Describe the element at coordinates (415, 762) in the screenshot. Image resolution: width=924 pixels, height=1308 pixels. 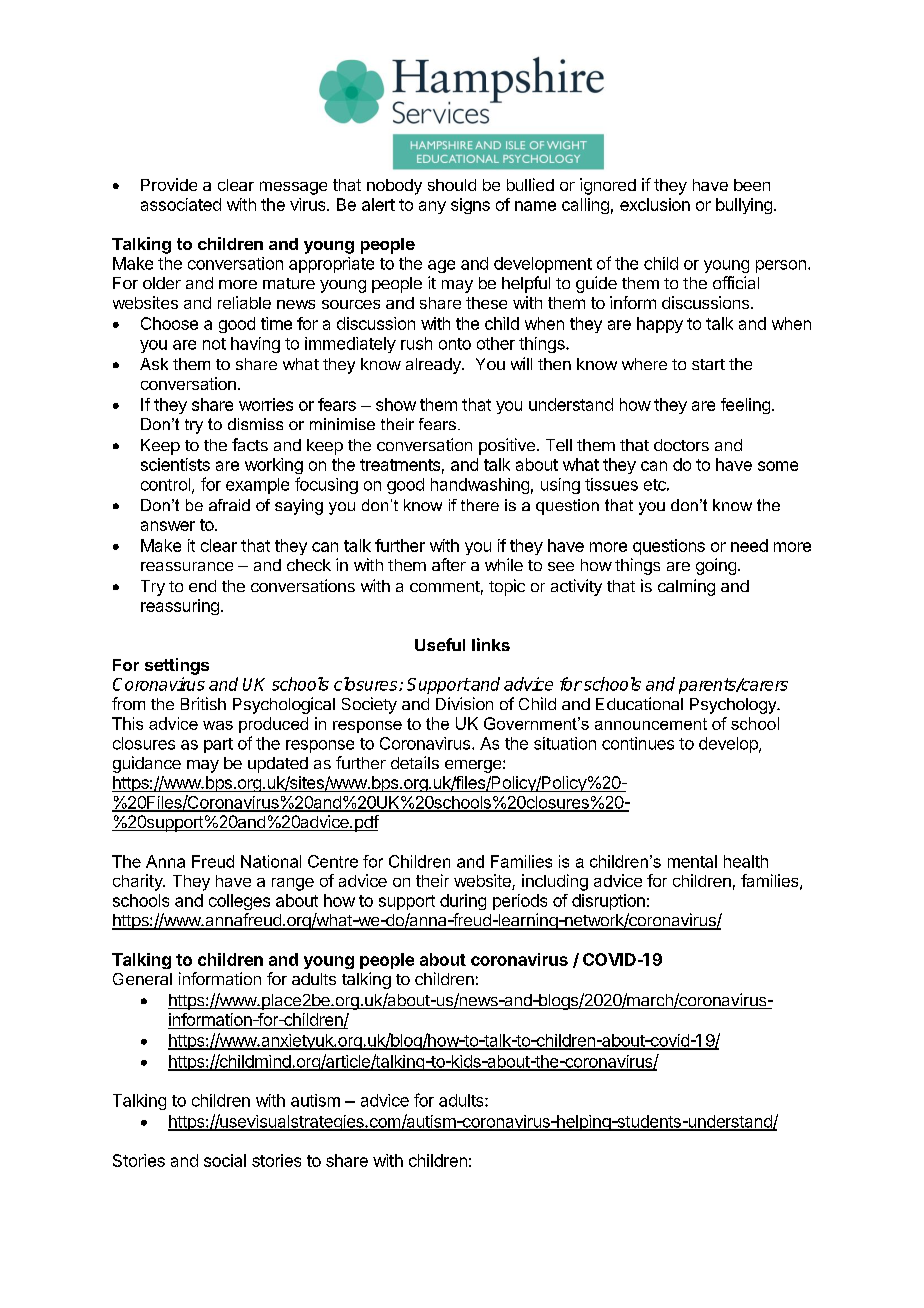
I see `details` at that location.
